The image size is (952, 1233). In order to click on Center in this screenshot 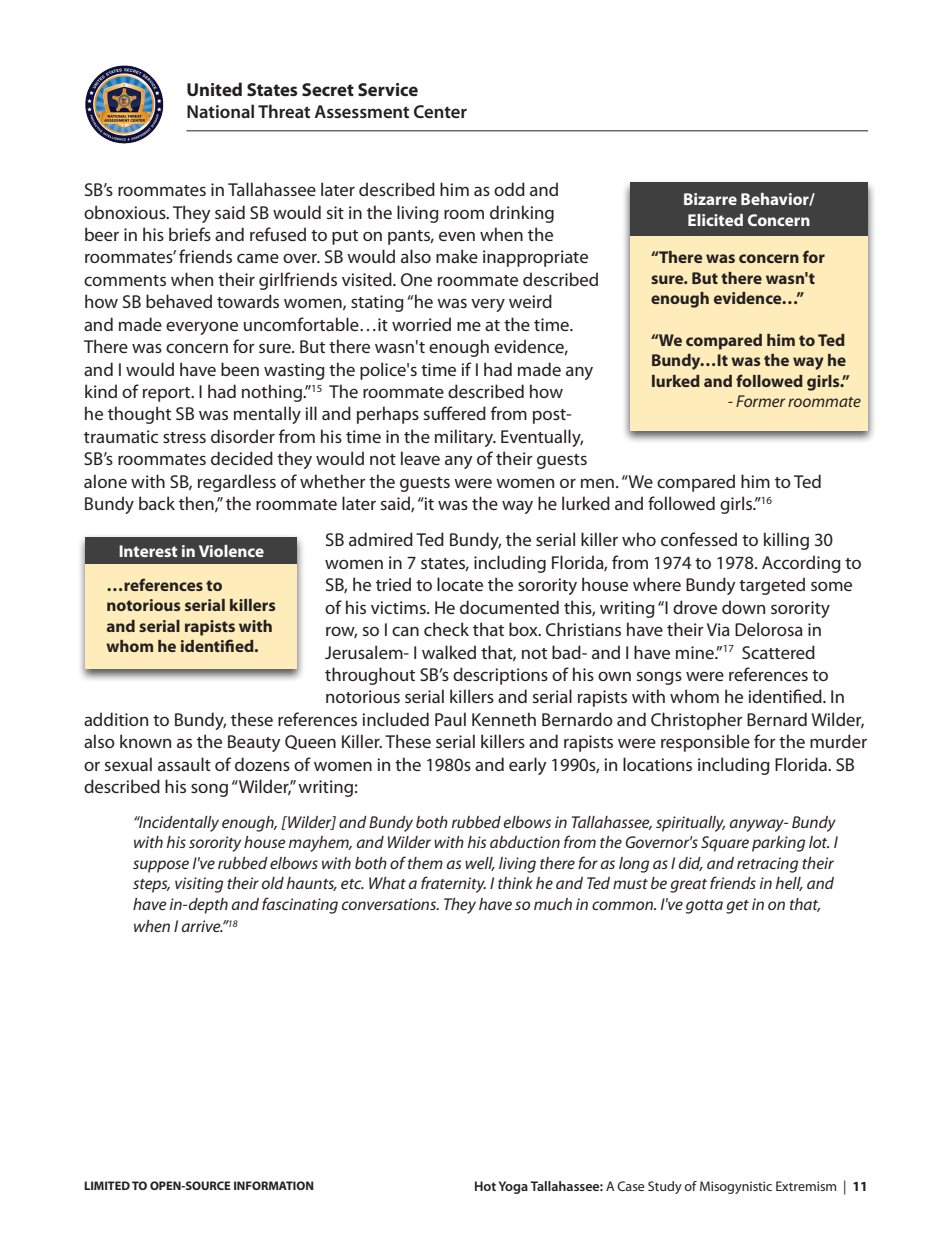, I will do `click(440, 111)`.
